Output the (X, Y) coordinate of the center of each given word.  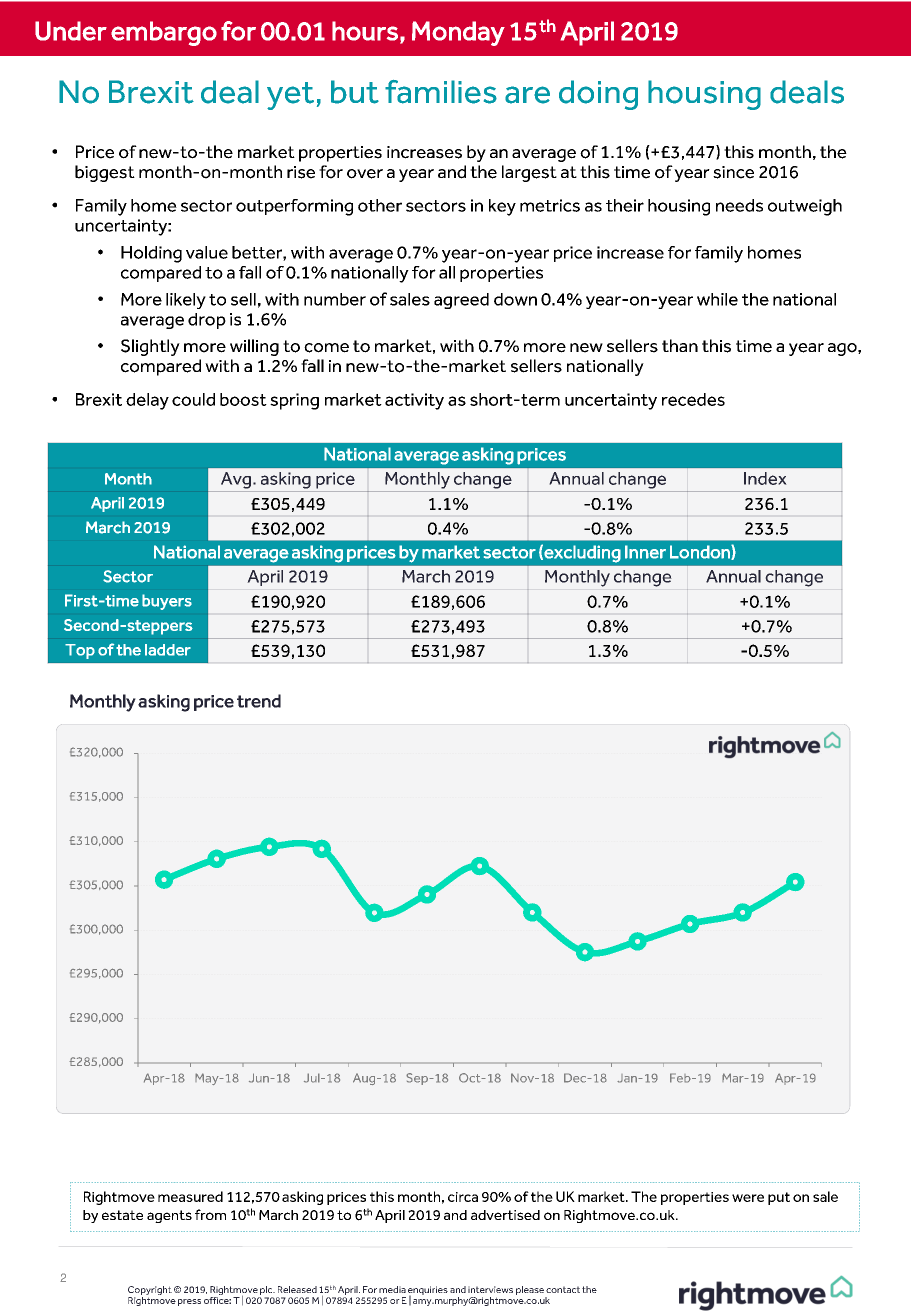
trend (259, 701)
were (748, 1198)
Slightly (150, 347)
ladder (168, 650)
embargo (164, 33)
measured (190, 1196)
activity (414, 401)
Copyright (150, 1292)
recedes (693, 399)
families (441, 92)
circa (463, 1197)
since (733, 172)
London (701, 552)
